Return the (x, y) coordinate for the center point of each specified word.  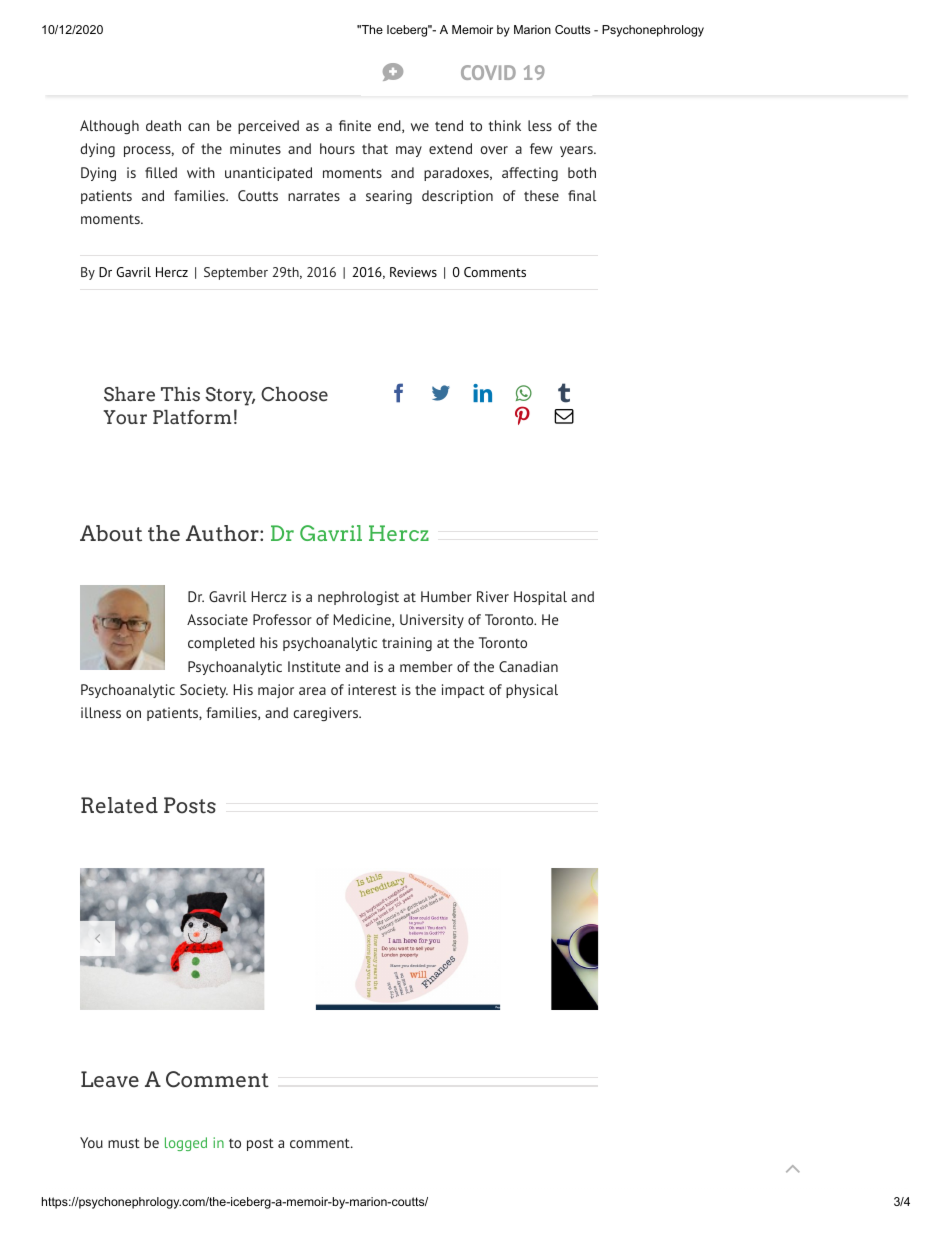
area (312, 691)
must (124, 1143)
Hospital (540, 598)
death (163, 125)
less (540, 125)
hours (337, 148)
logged (186, 1144)
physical (532, 691)
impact (463, 691)
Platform (192, 417)
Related (119, 805)
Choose (294, 394)
